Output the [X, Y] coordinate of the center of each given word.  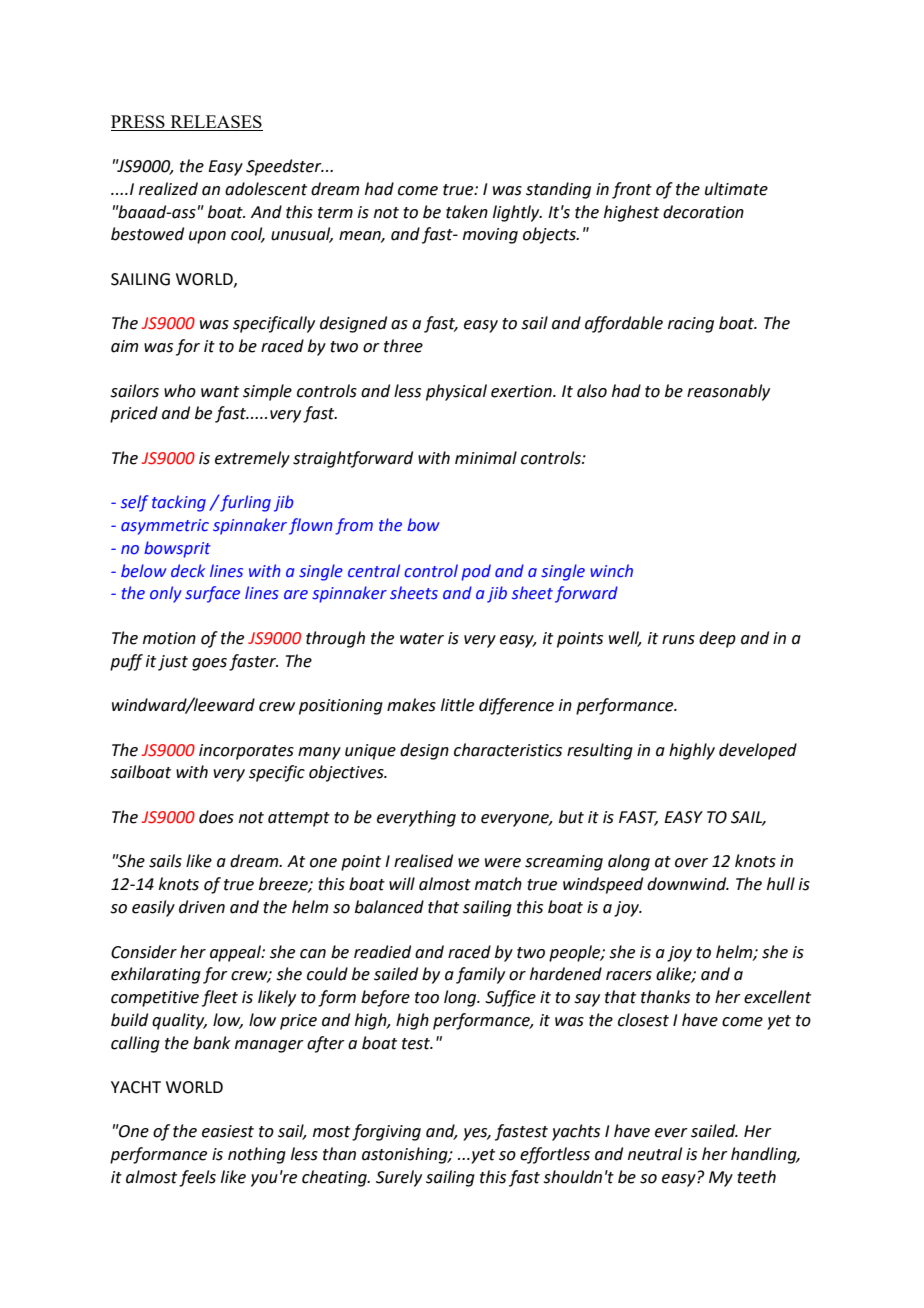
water [422, 639]
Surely [399, 1178]
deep [717, 639]
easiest [228, 1131]
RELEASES [215, 123]
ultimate [736, 189]
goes [209, 664]
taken [467, 212]
